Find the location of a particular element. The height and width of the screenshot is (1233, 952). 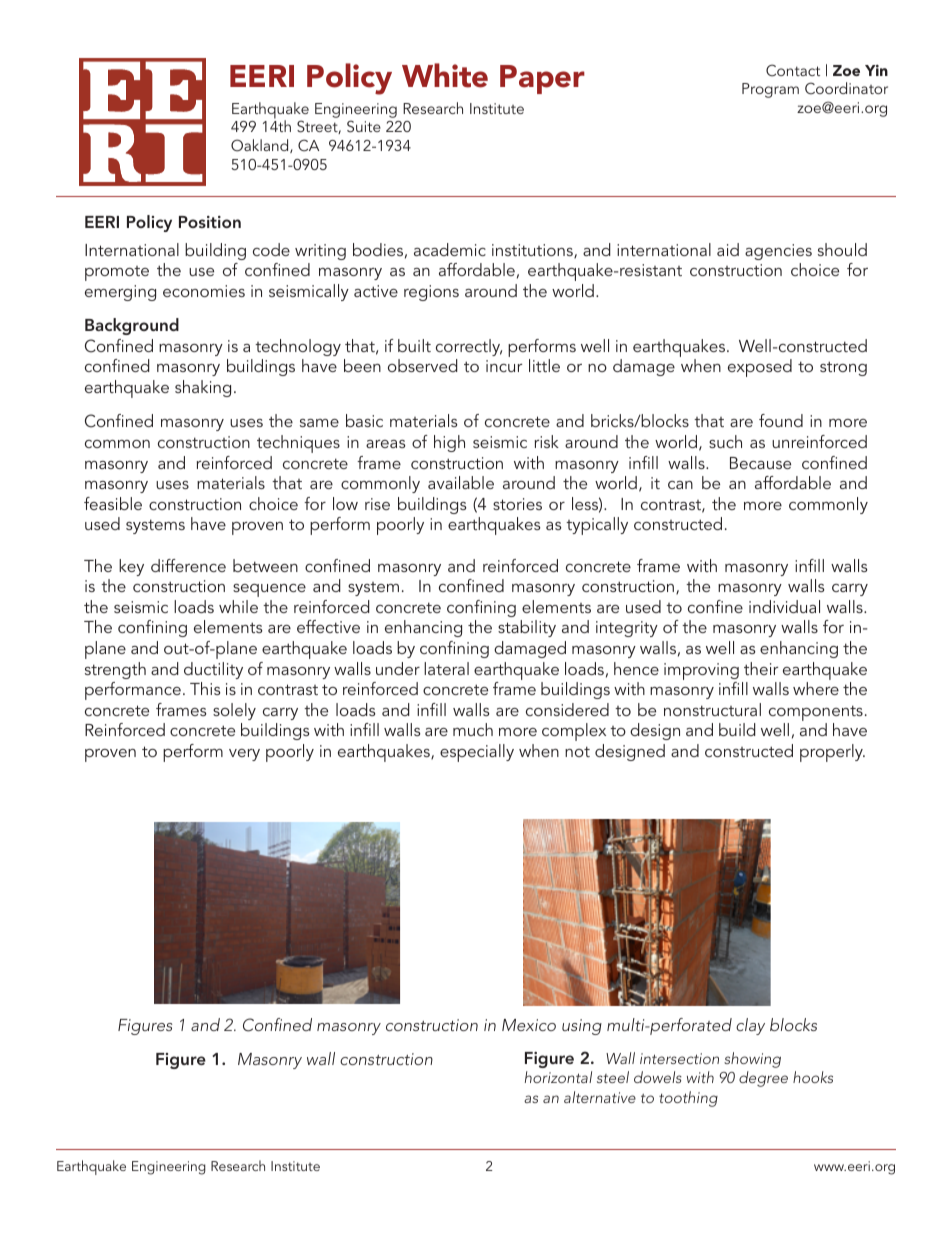

stories is located at coordinates (517, 504).
